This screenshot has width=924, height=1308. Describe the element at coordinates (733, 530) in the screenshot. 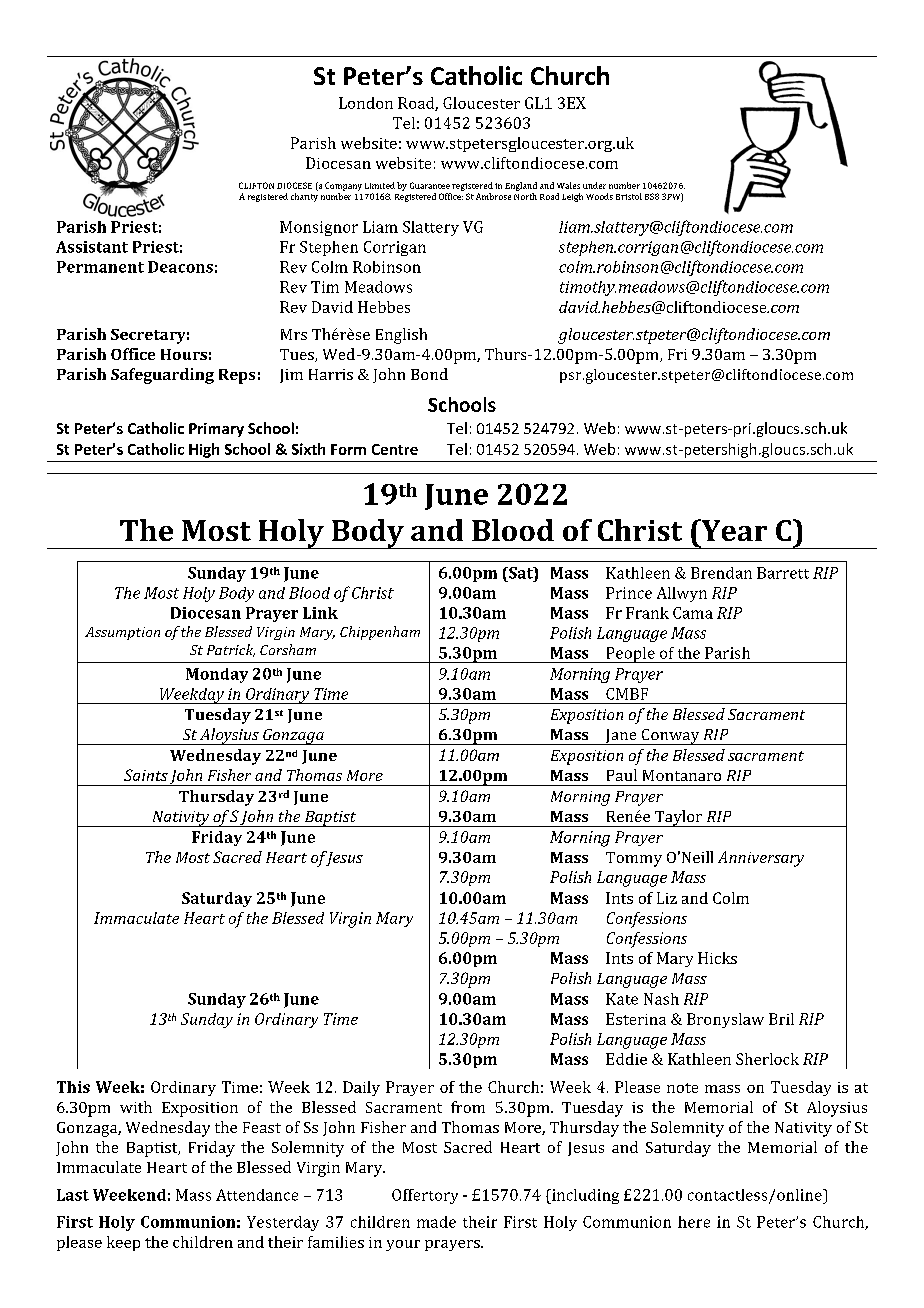

I see `Year` at that location.
